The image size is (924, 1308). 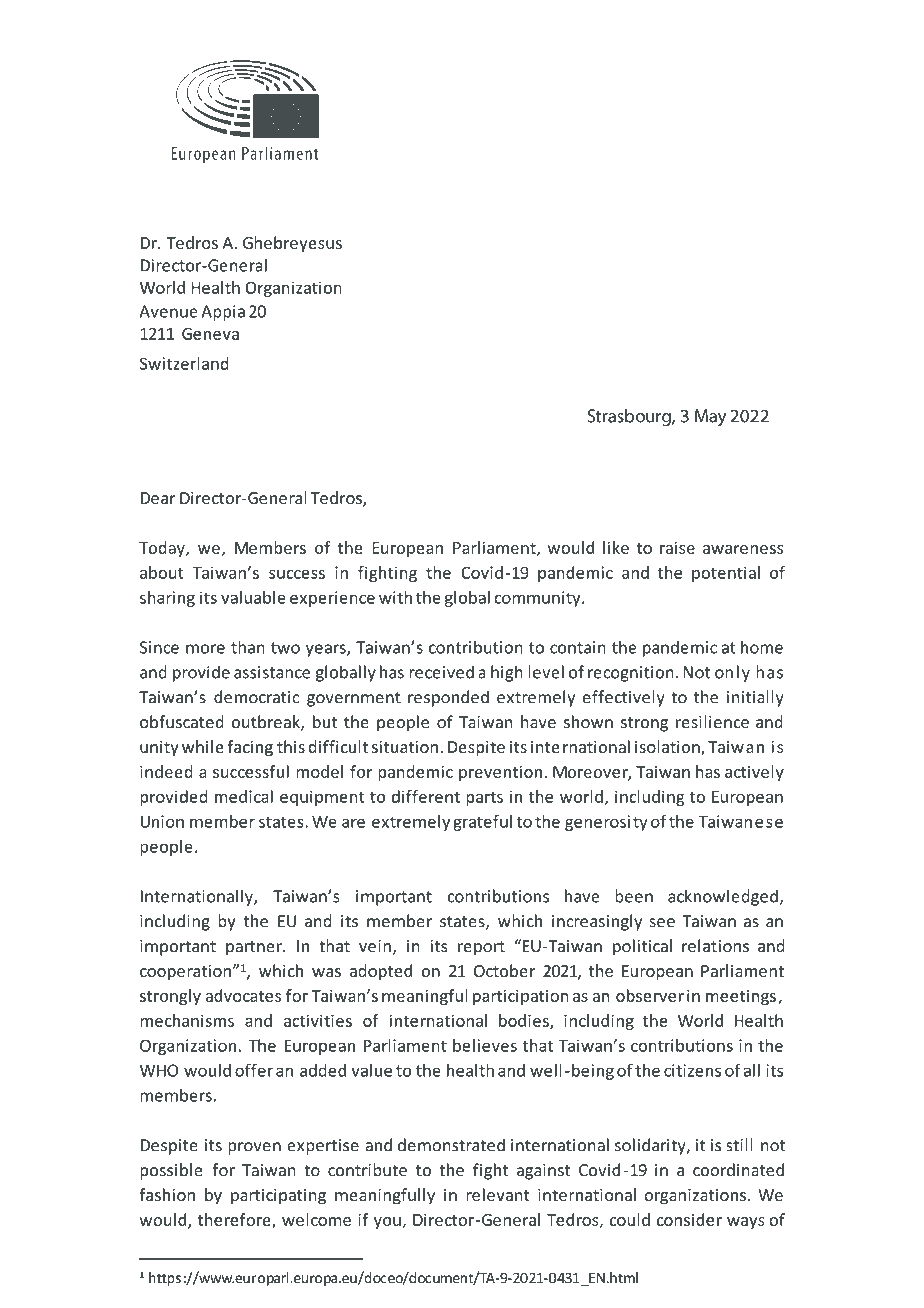 What do you see at coordinates (726, 574) in the screenshot?
I see `potential` at bounding box center [726, 574].
